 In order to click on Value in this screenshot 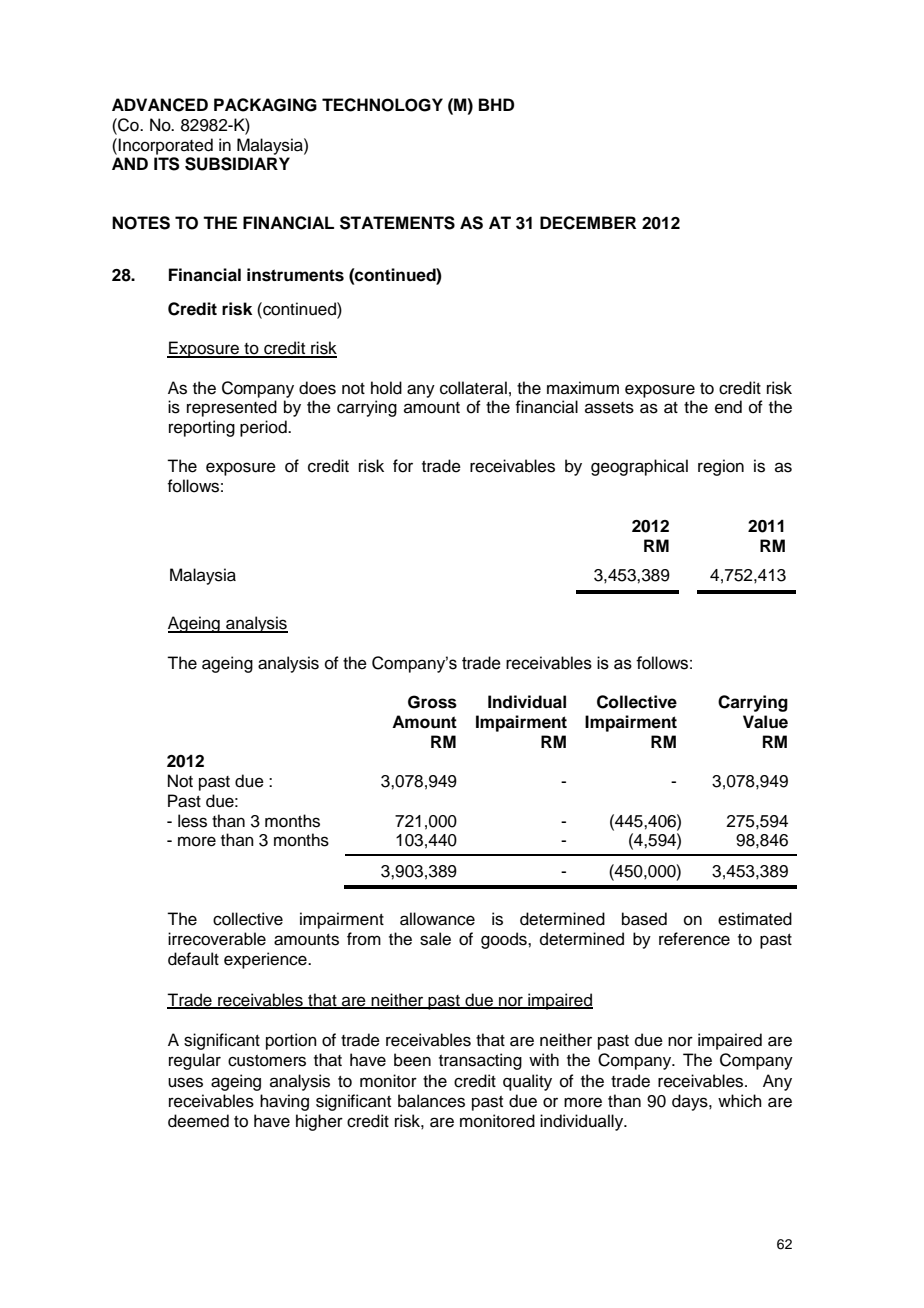, I will do `click(765, 722)`.
